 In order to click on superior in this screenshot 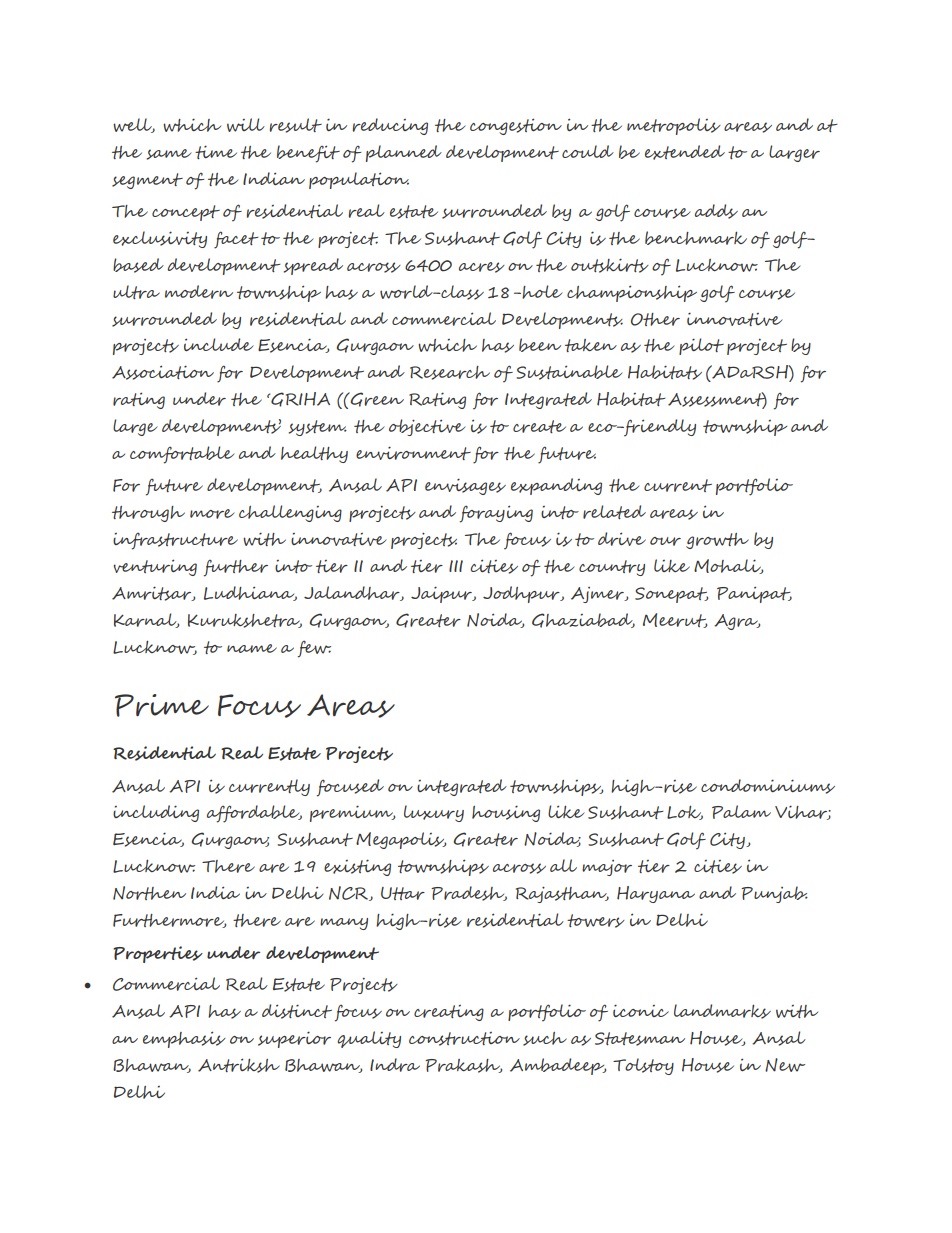, I will do `click(294, 1039)`.
